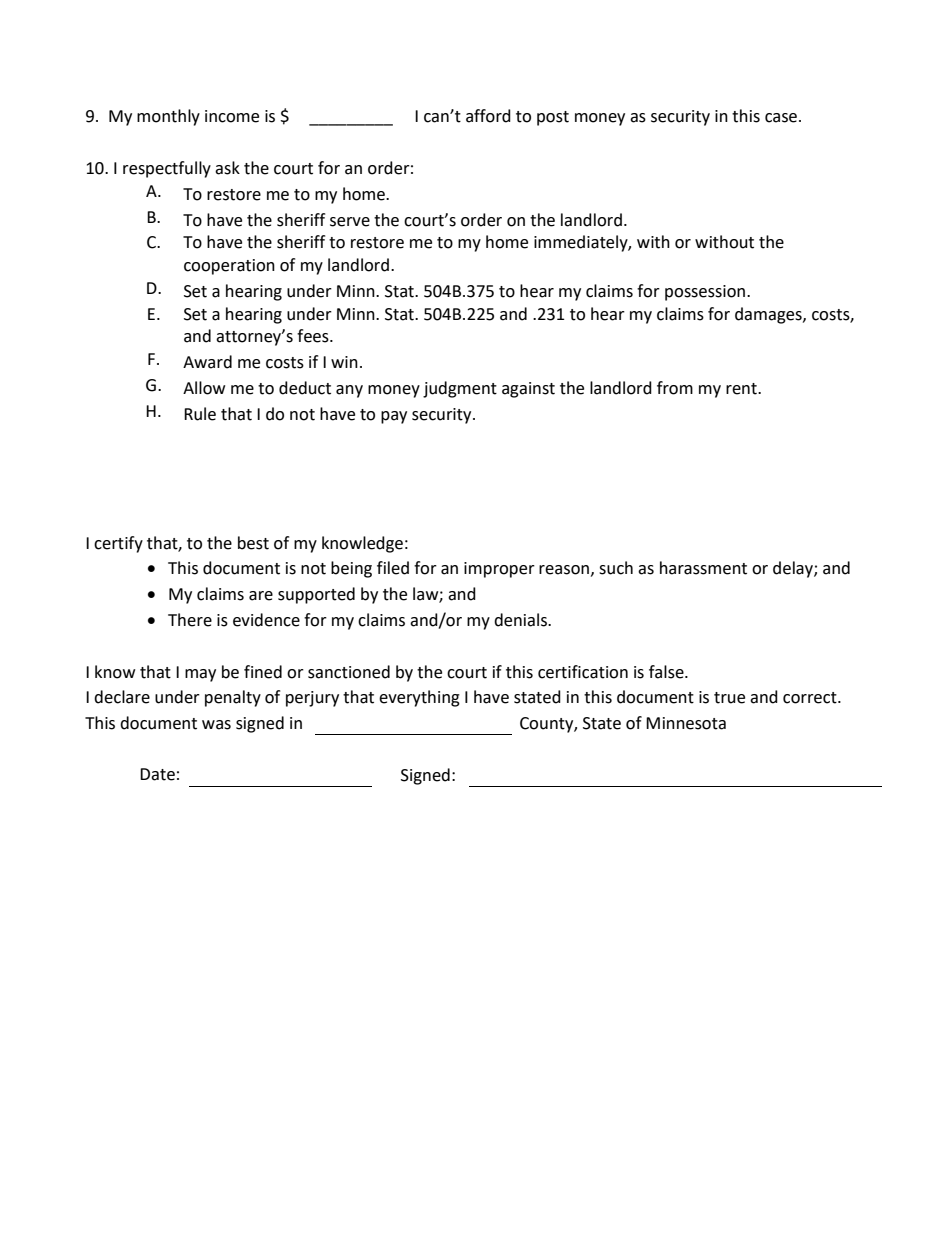 The width and height of the screenshot is (952, 1233). Describe the element at coordinates (460, 389) in the screenshot. I see `judgment` at that location.
